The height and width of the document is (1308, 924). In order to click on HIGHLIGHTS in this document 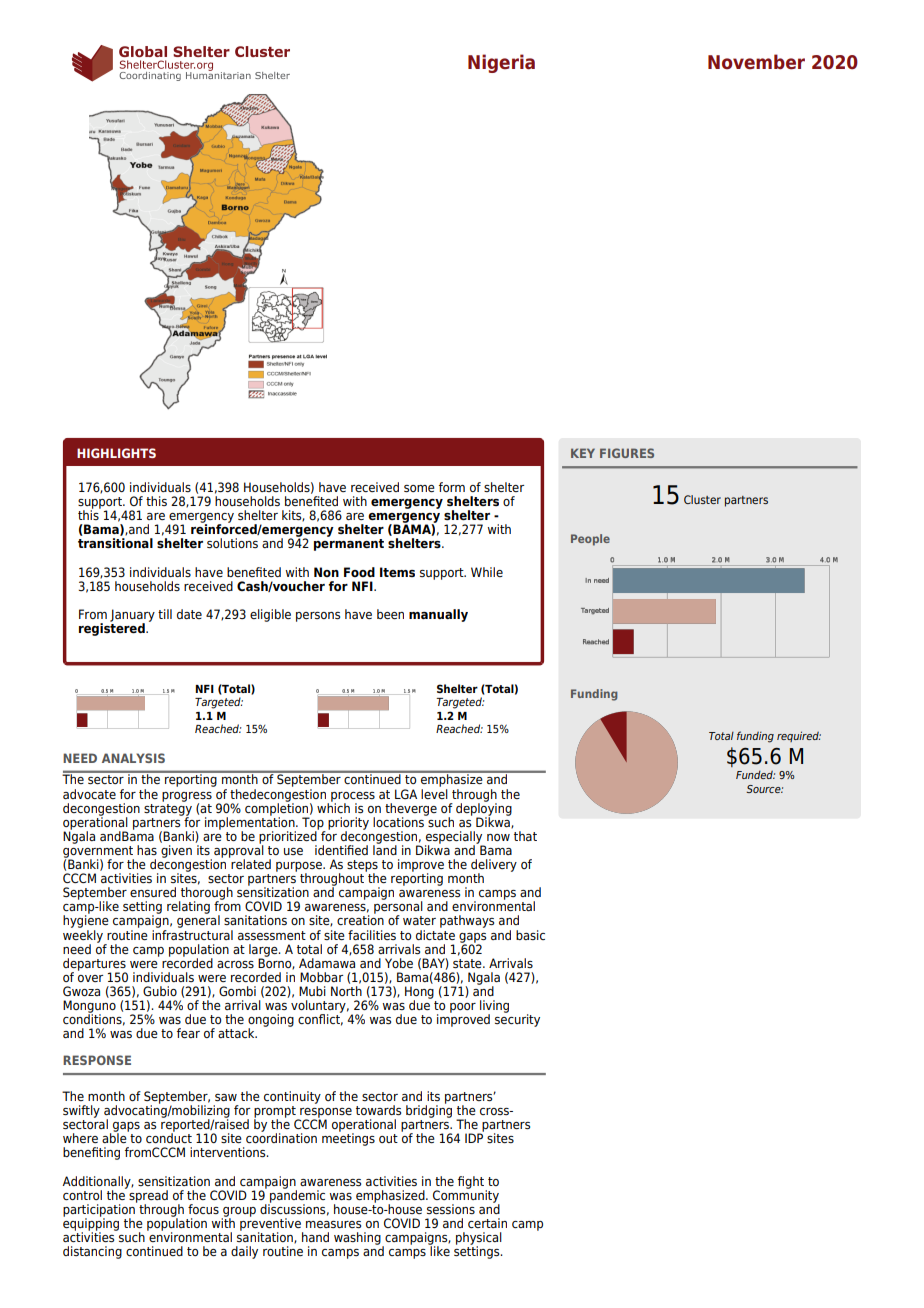, I will do `click(116, 453)`.
